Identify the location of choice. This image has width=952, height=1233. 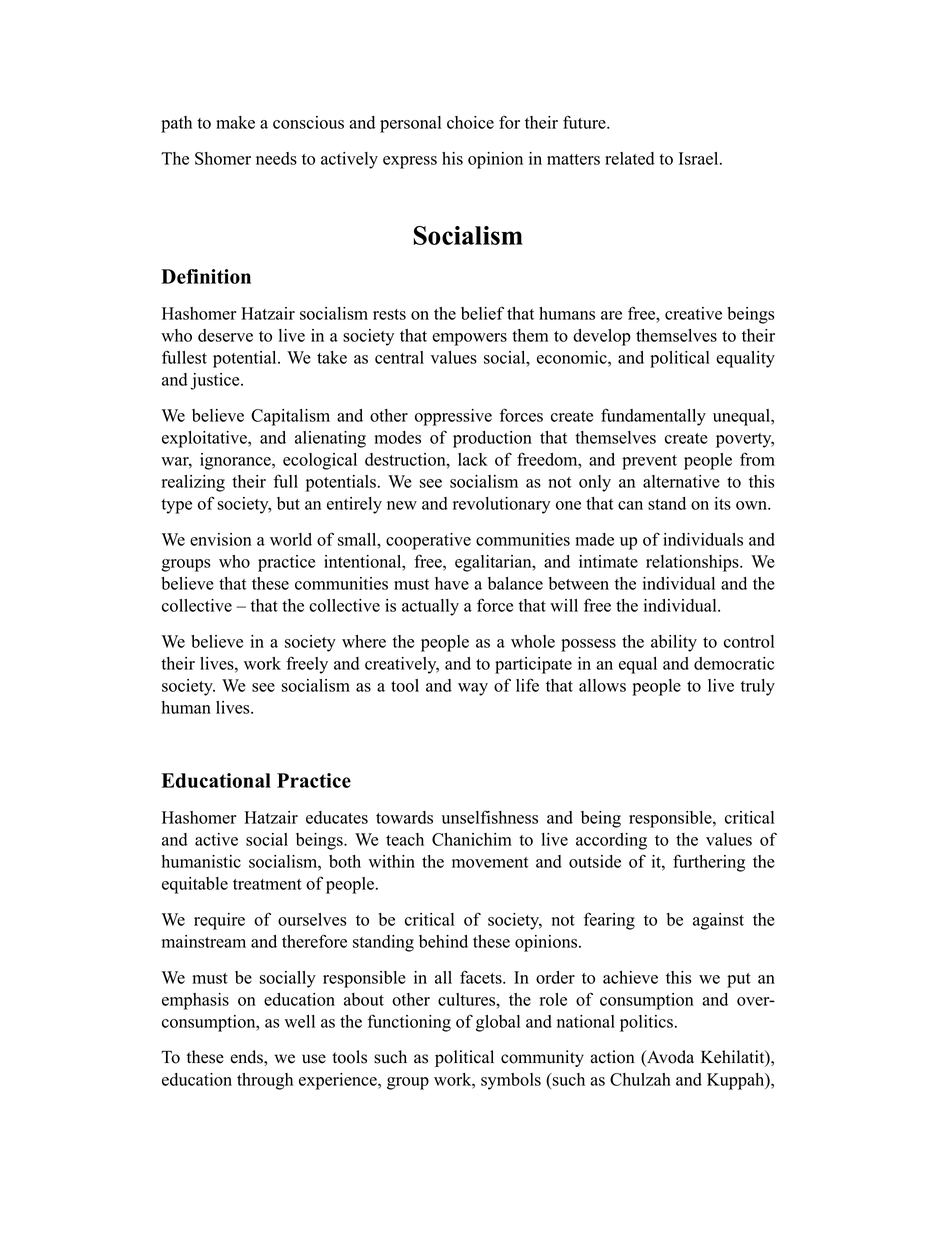
(470, 122).
